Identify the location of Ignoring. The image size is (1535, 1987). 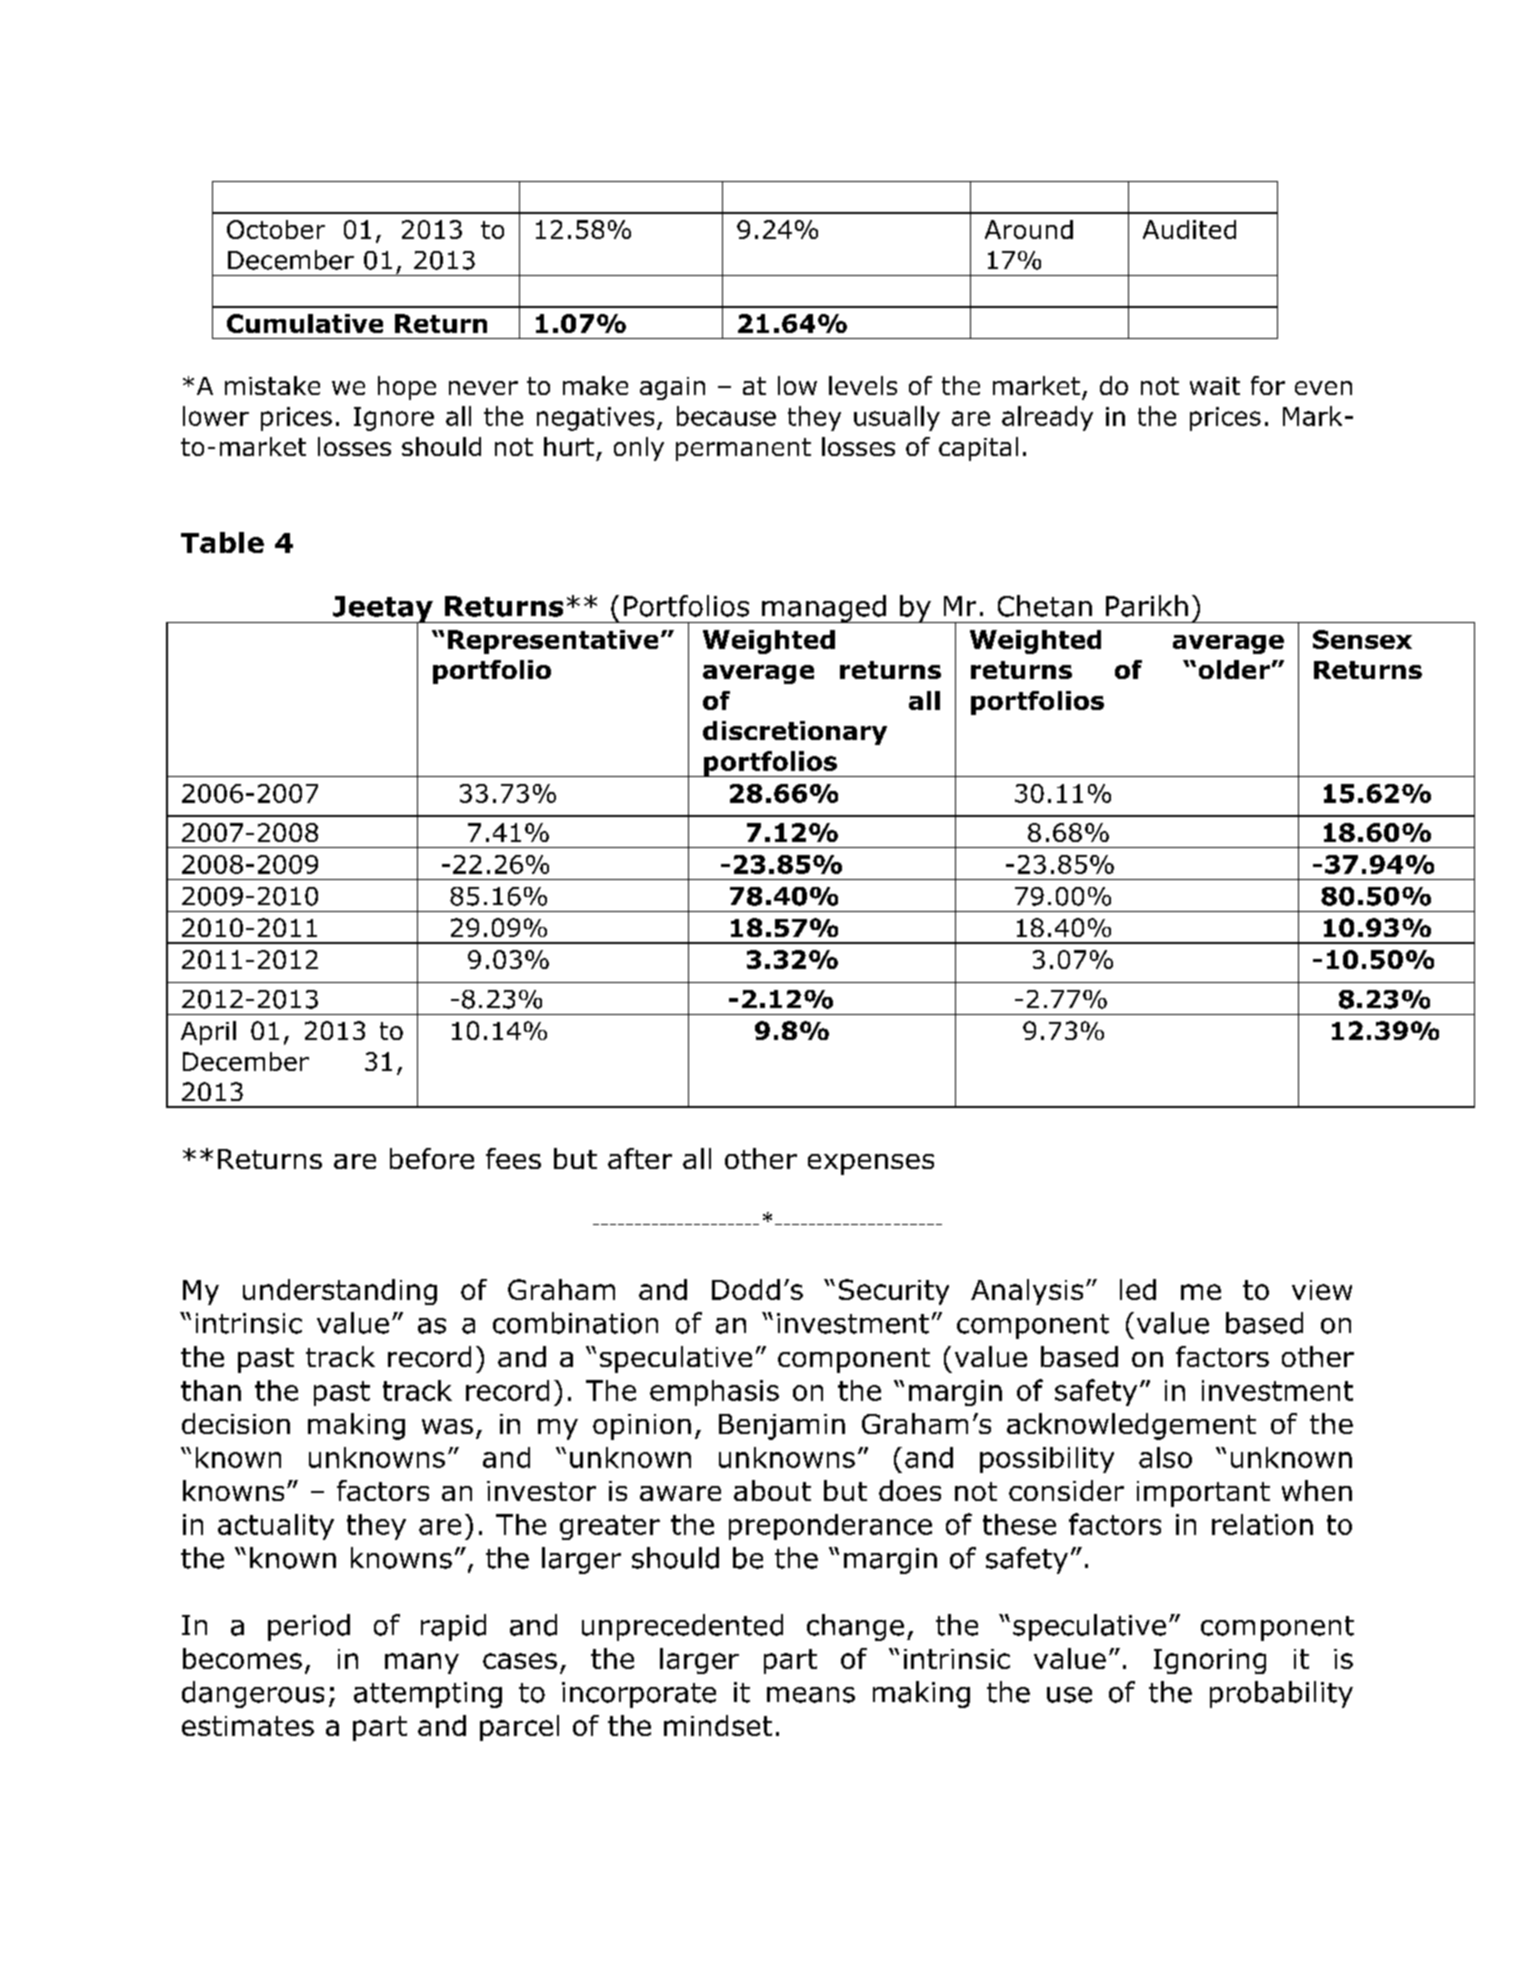
(1210, 1661).
